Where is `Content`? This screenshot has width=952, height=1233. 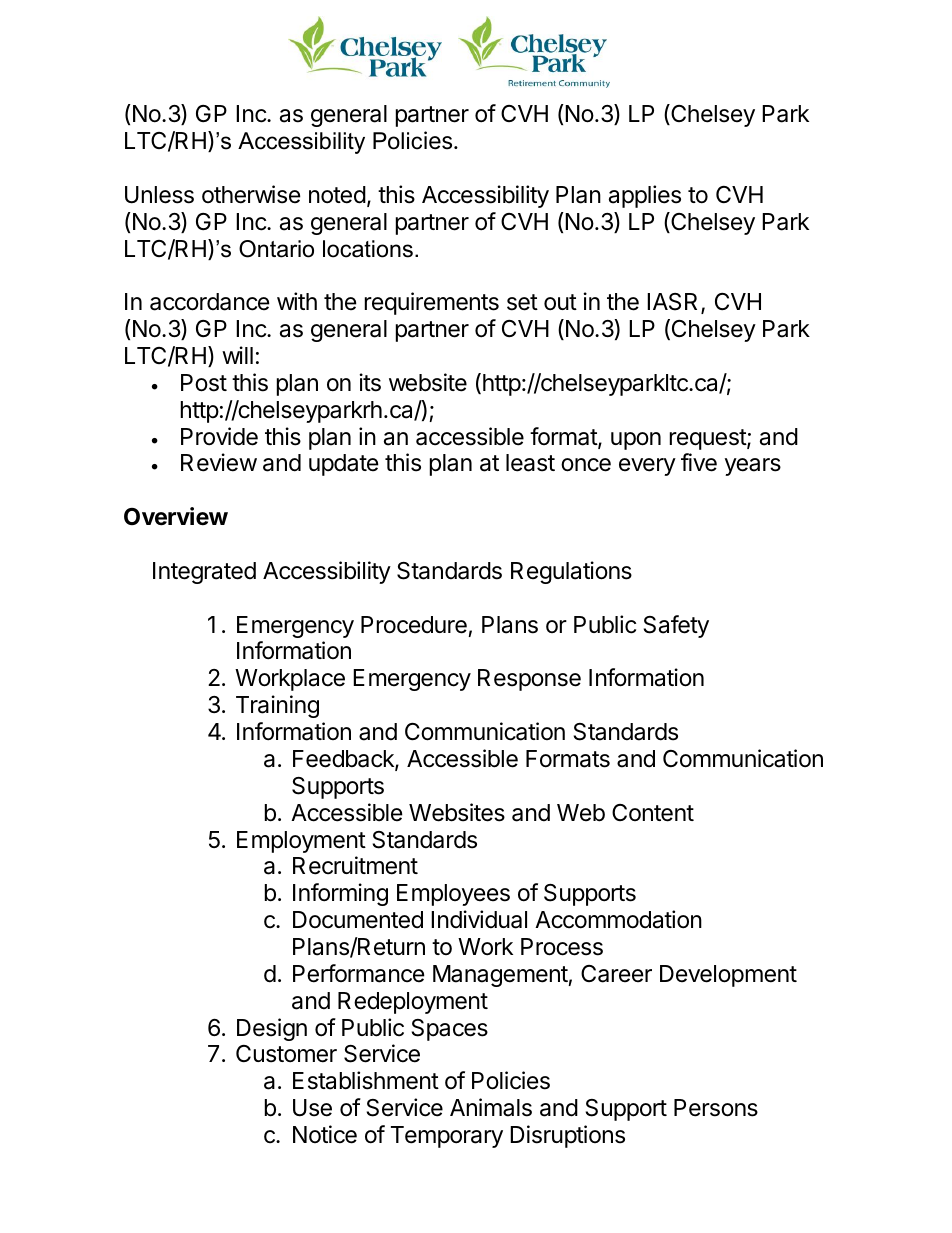 Content is located at coordinates (653, 813).
